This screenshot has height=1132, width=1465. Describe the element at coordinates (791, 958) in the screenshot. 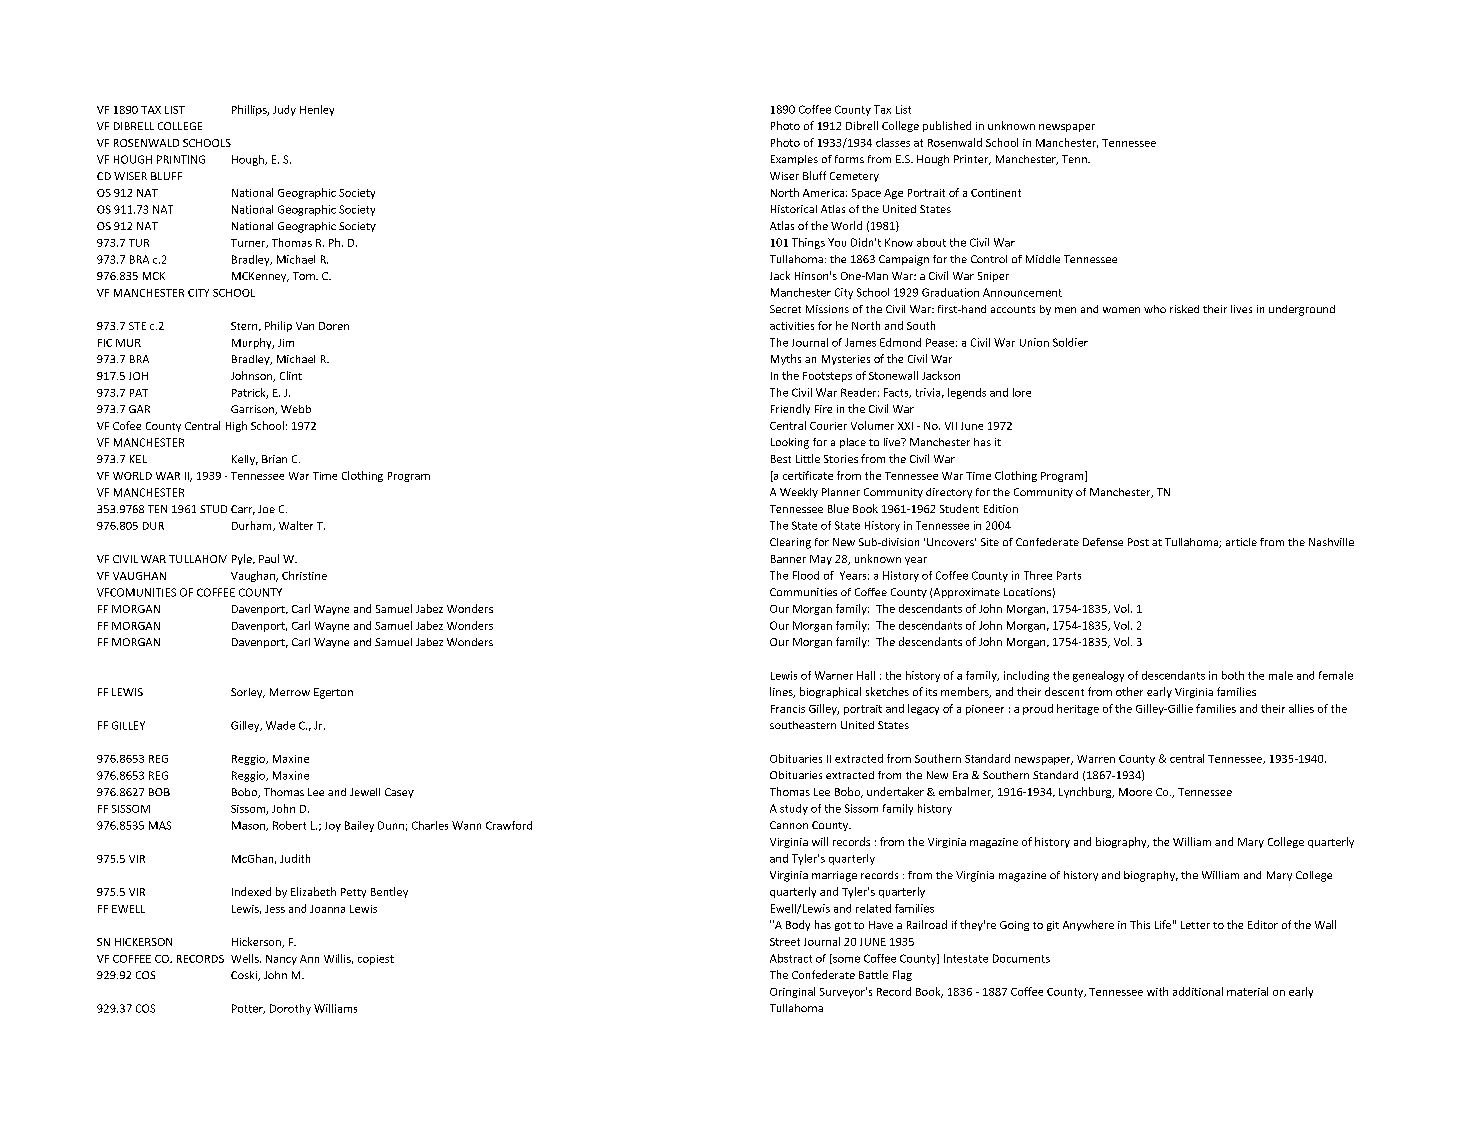

I see `Abstract` at that location.
